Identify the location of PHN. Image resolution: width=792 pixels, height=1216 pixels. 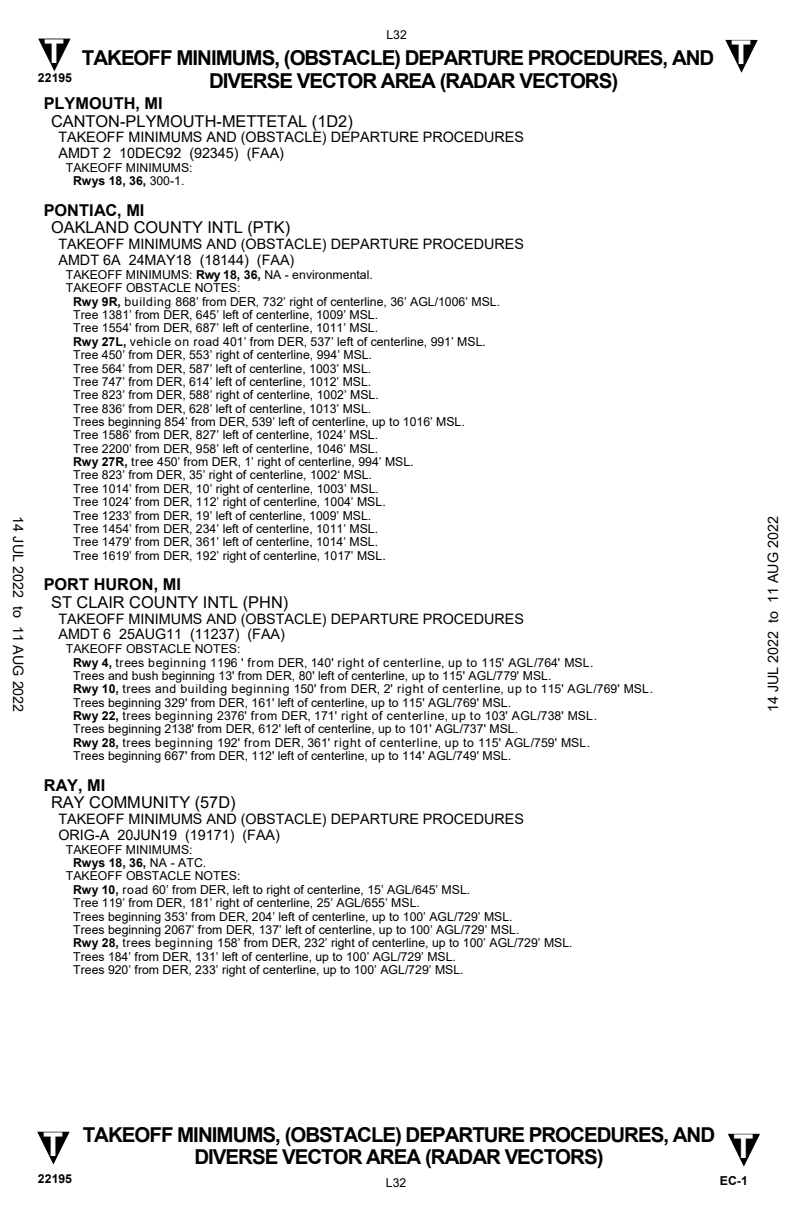
(265, 602).
